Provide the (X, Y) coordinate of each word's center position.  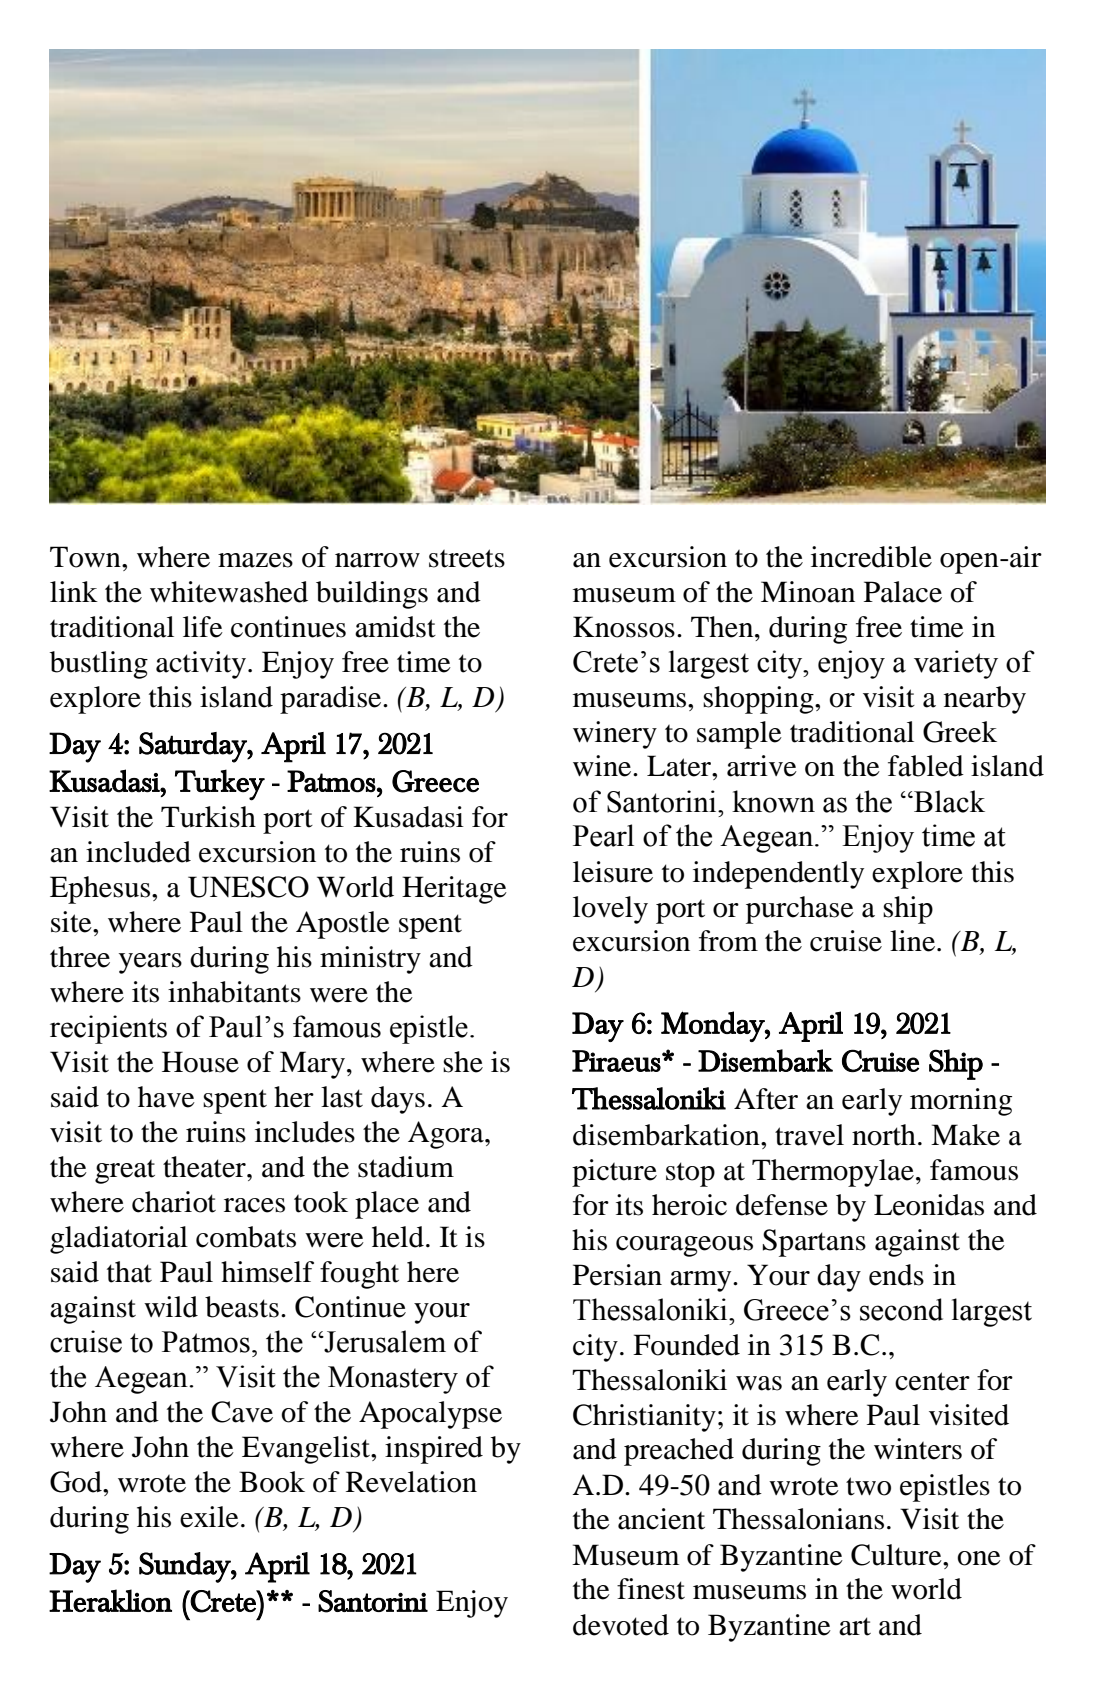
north (884, 1135)
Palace (903, 592)
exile (209, 1517)
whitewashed (229, 592)
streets (467, 558)
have (166, 1097)
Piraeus (616, 1061)
